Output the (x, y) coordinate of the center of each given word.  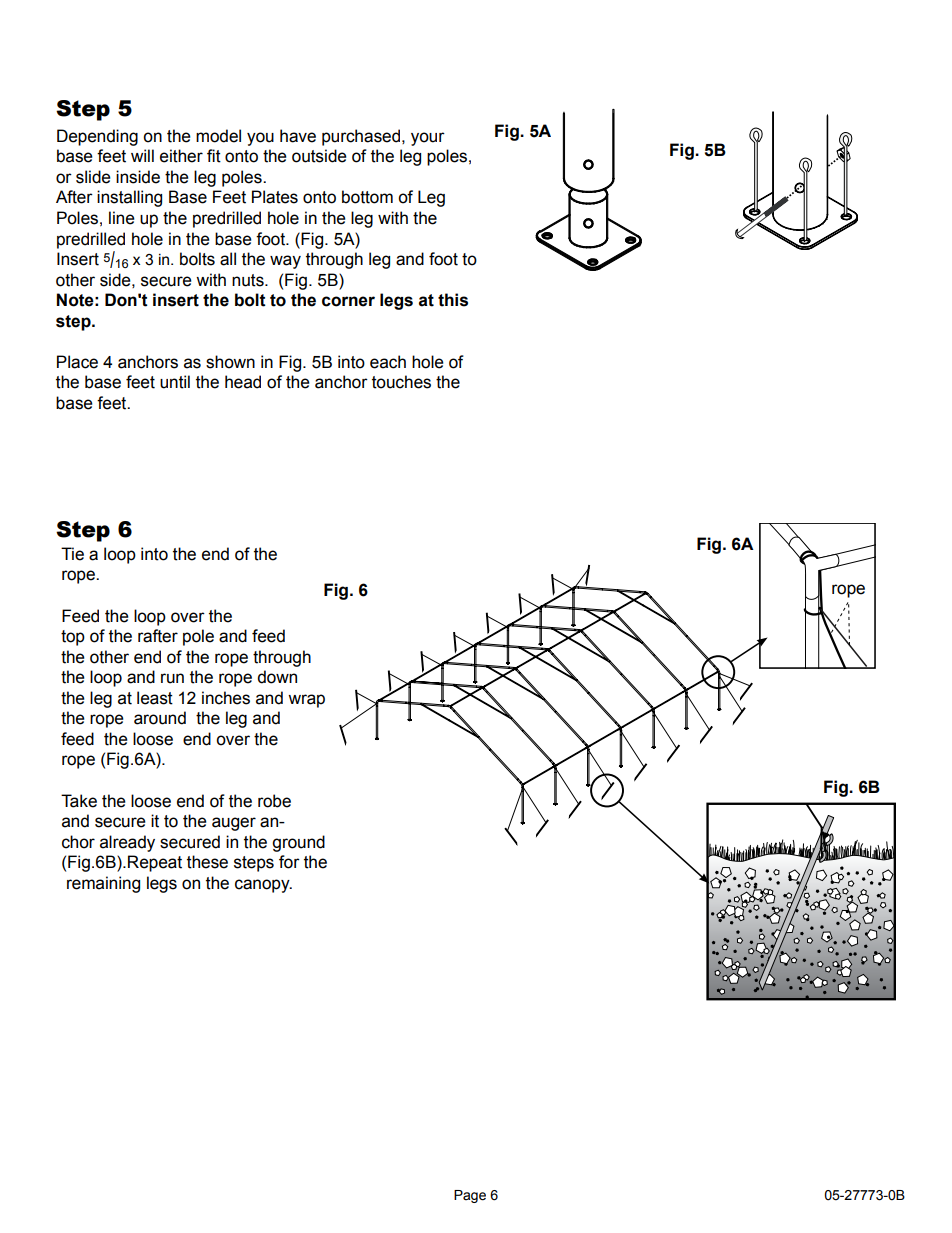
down (277, 677)
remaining (103, 884)
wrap (306, 701)
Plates (275, 197)
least (155, 698)
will (142, 155)
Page (470, 1196)
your (428, 139)
